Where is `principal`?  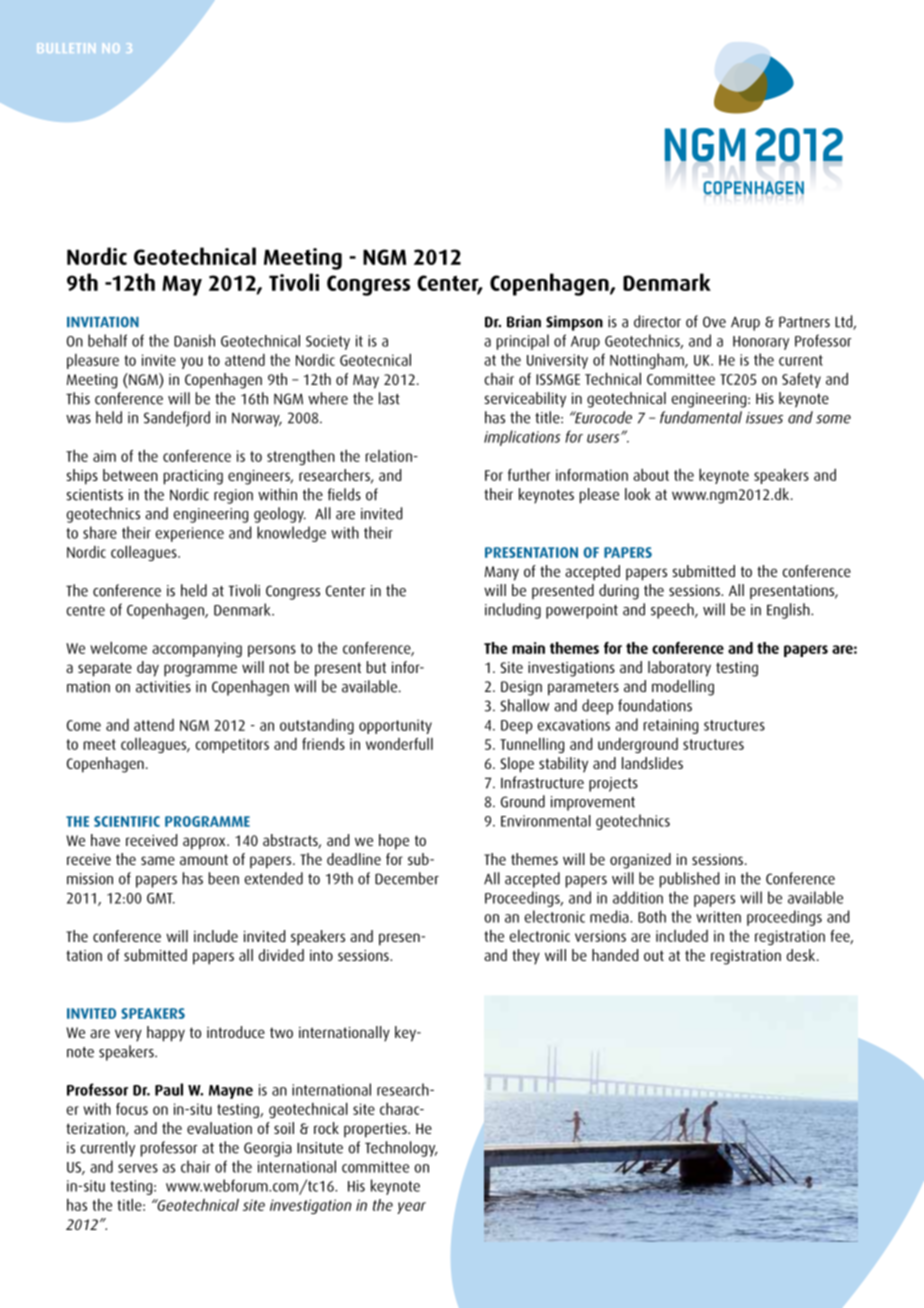
principal is located at coordinates (523, 342).
